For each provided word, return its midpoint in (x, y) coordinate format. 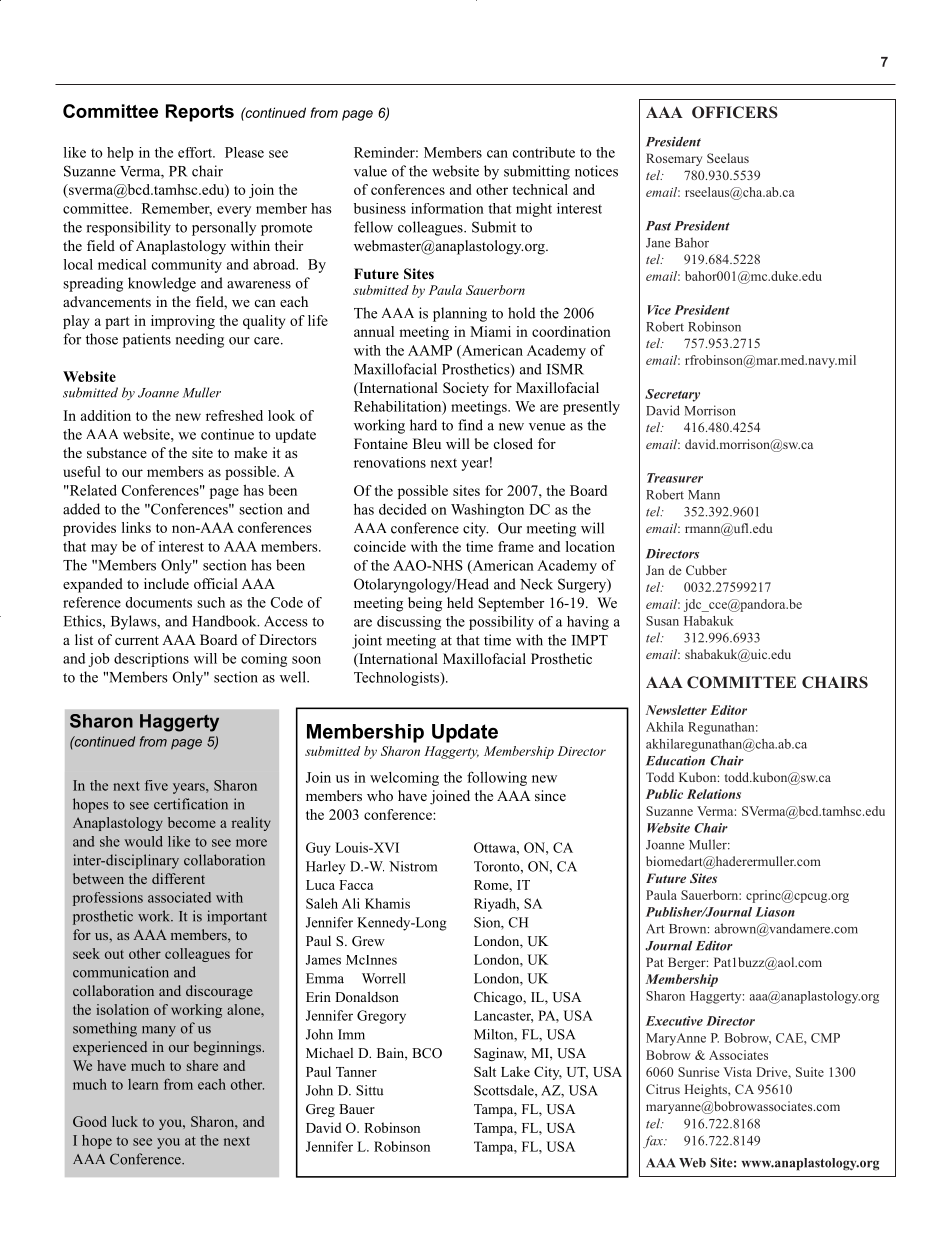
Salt (485, 1071)
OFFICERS (735, 112)
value (370, 171)
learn (143, 1084)
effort (196, 152)
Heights (707, 1090)
